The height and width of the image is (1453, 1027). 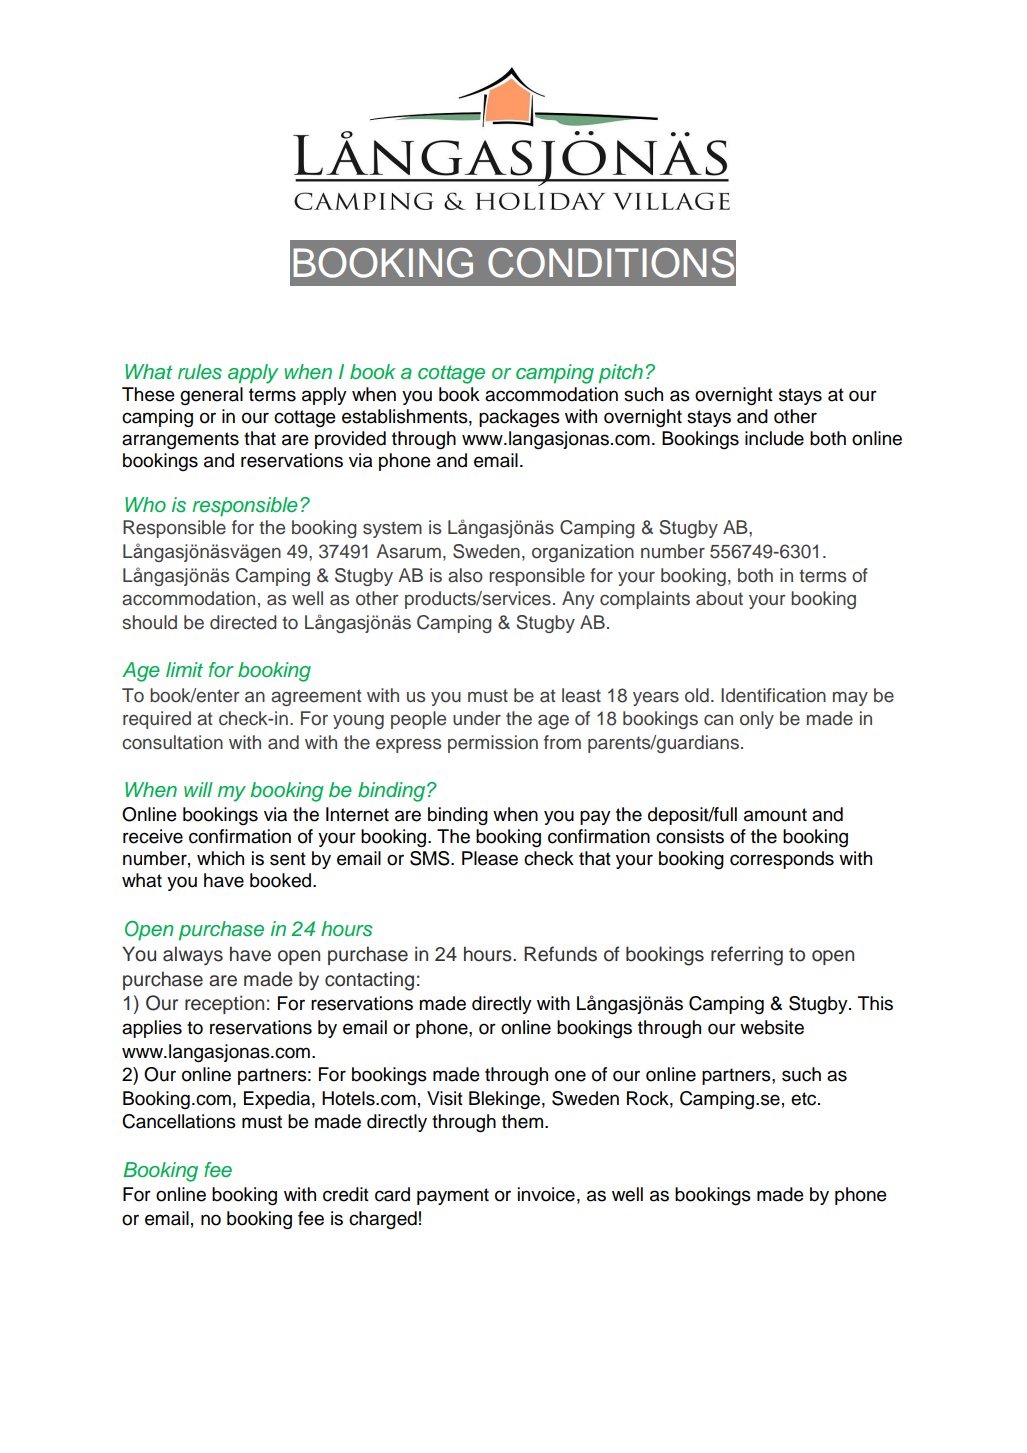 What do you see at coordinates (546, 1194) in the image?
I see `invoice` at bounding box center [546, 1194].
